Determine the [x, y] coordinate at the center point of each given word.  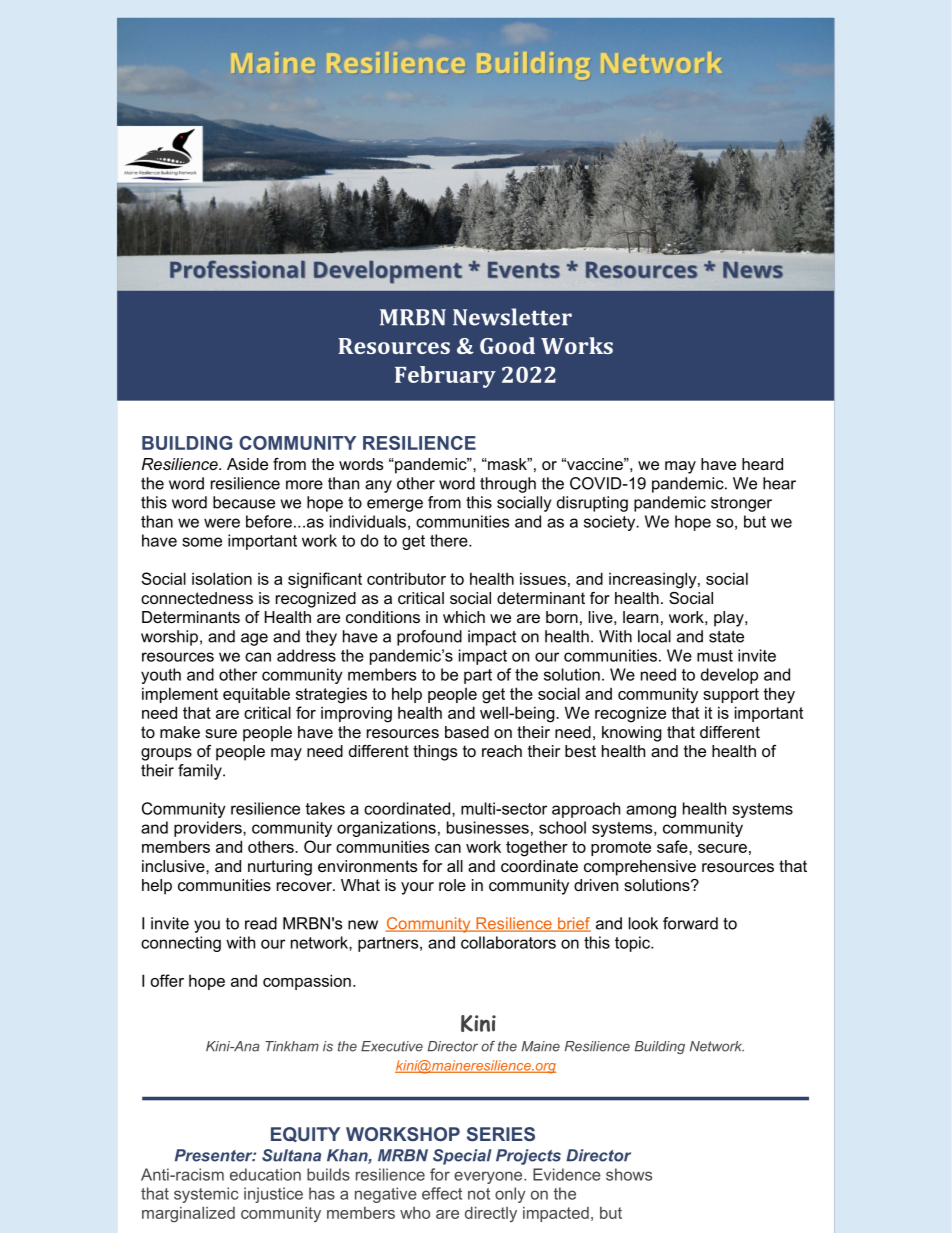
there [450, 540]
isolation [222, 578]
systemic [206, 1195]
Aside [247, 464]
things [435, 753]
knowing [632, 734]
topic [633, 944]
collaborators [508, 942]
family [201, 772]
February [445, 377]
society [611, 523]
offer [167, 980]
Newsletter [512, 317]
